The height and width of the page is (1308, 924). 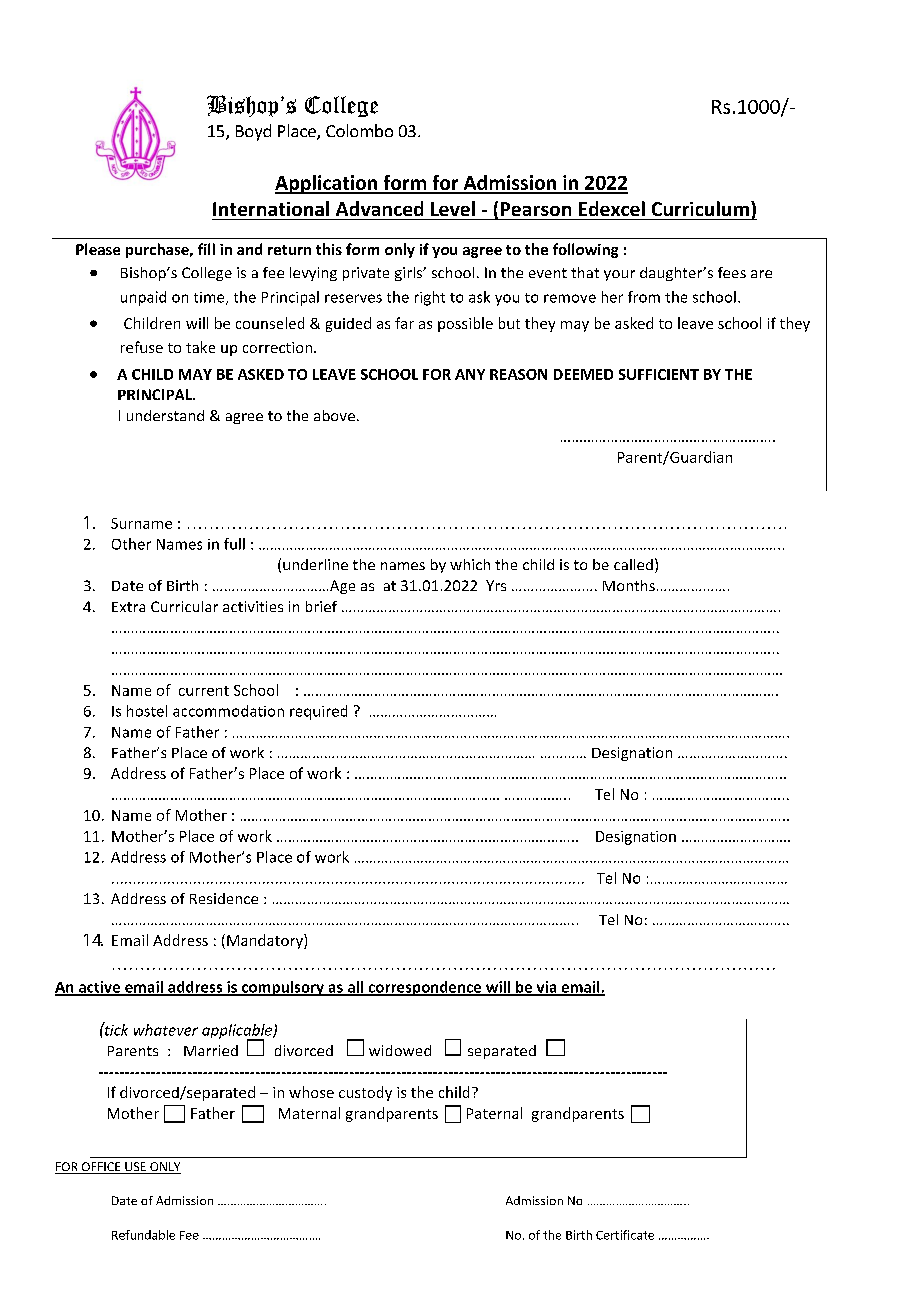 I want to click on hostel, so click(x=147, y=711).
